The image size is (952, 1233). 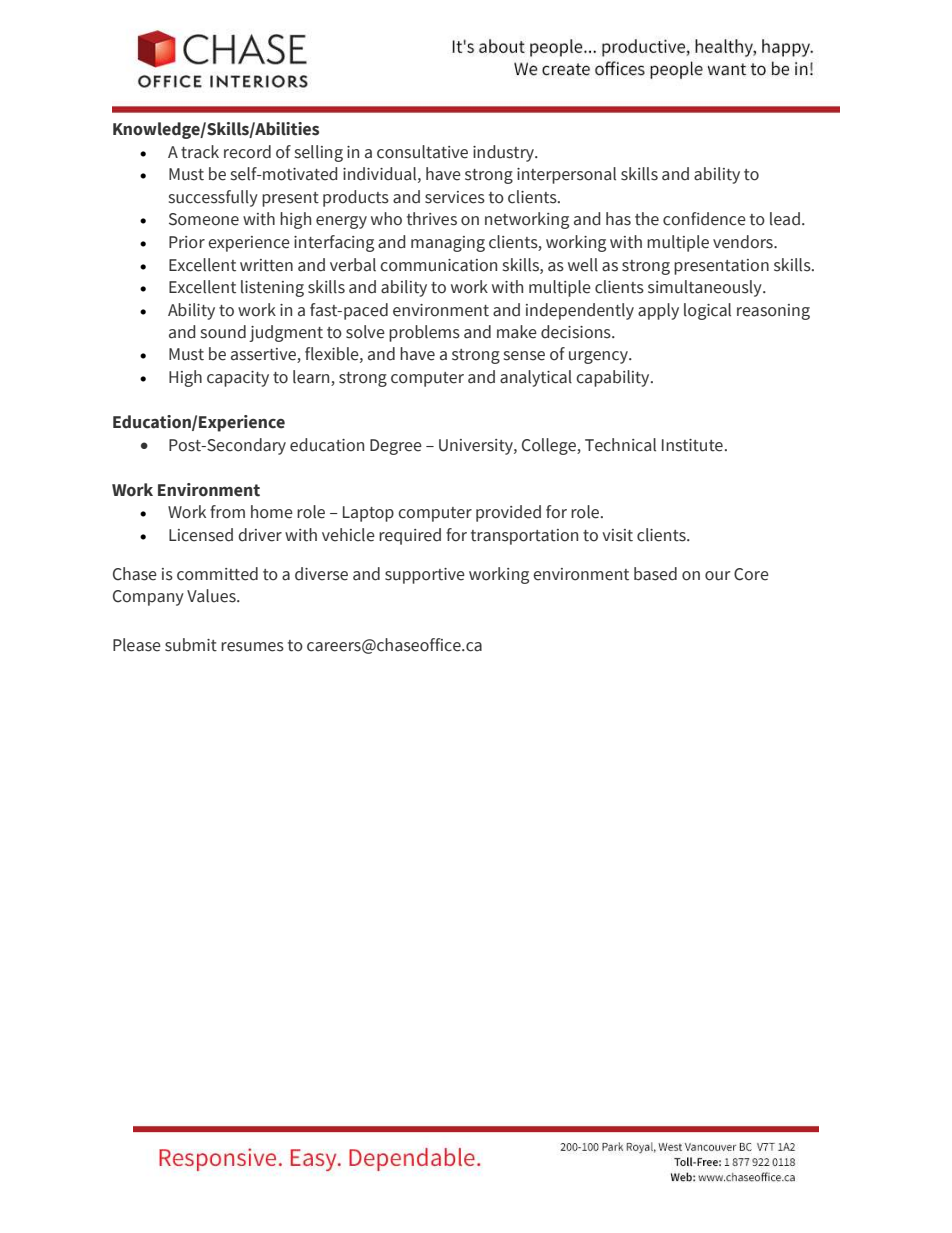 What do you see at coordinates (200, 152) in the document?
I see `track` at bounding box center [200, 152].
